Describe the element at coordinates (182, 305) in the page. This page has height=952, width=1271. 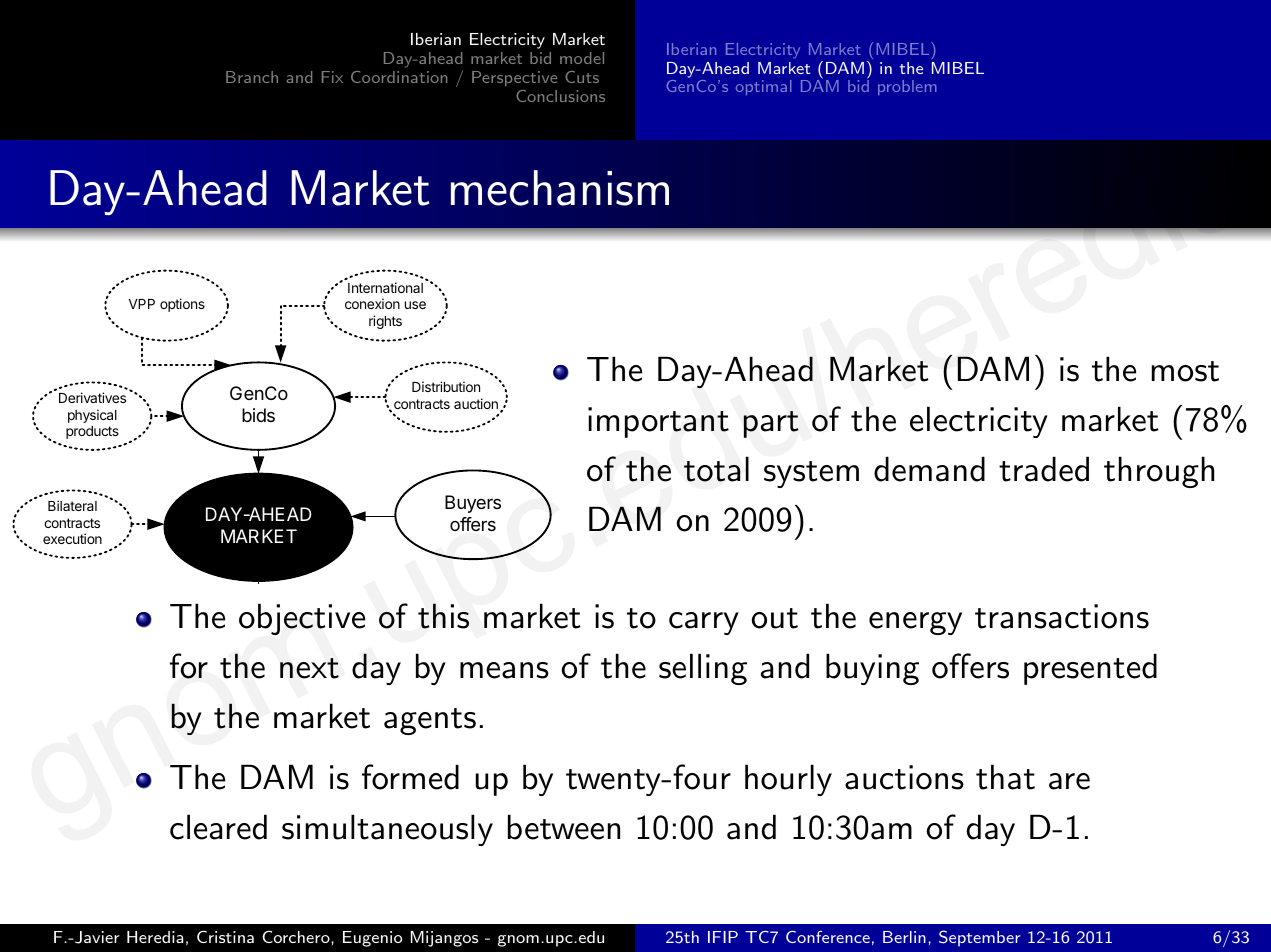
I see `options` at that location.
